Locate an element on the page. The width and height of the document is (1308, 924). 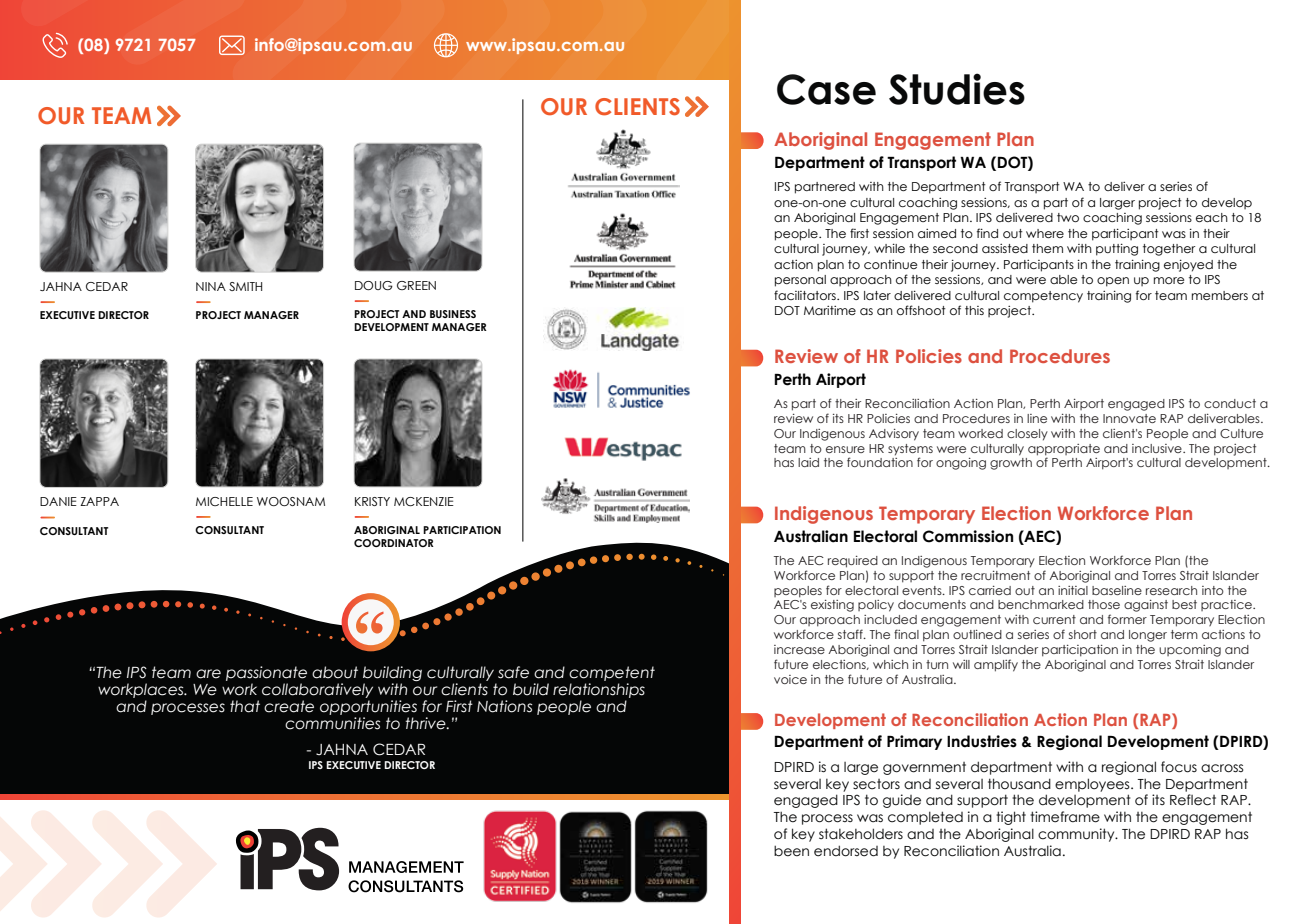
been is located at coordinates (791, 851).
